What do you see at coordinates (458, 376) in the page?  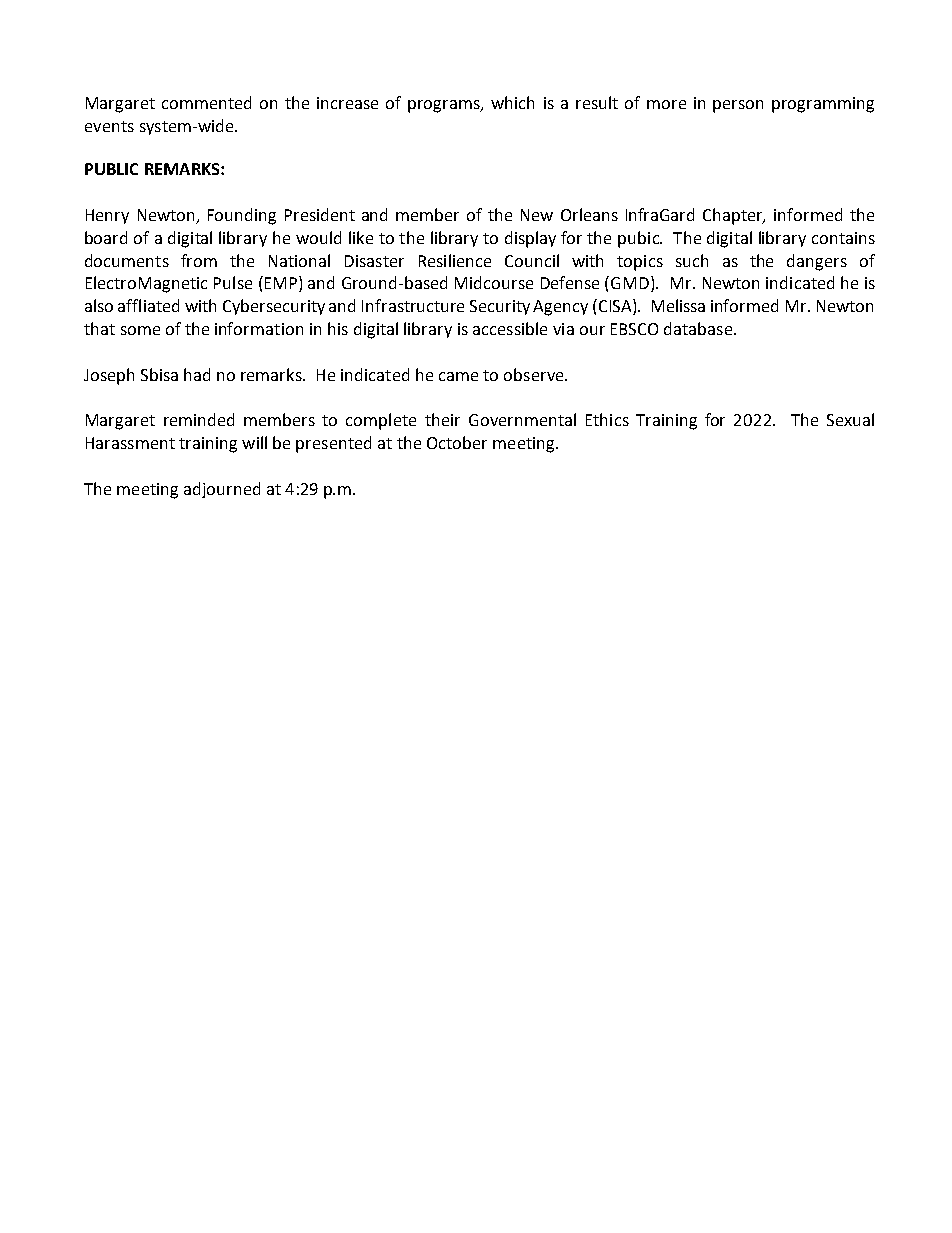 I see `came` at bounding box center [458, 376].
